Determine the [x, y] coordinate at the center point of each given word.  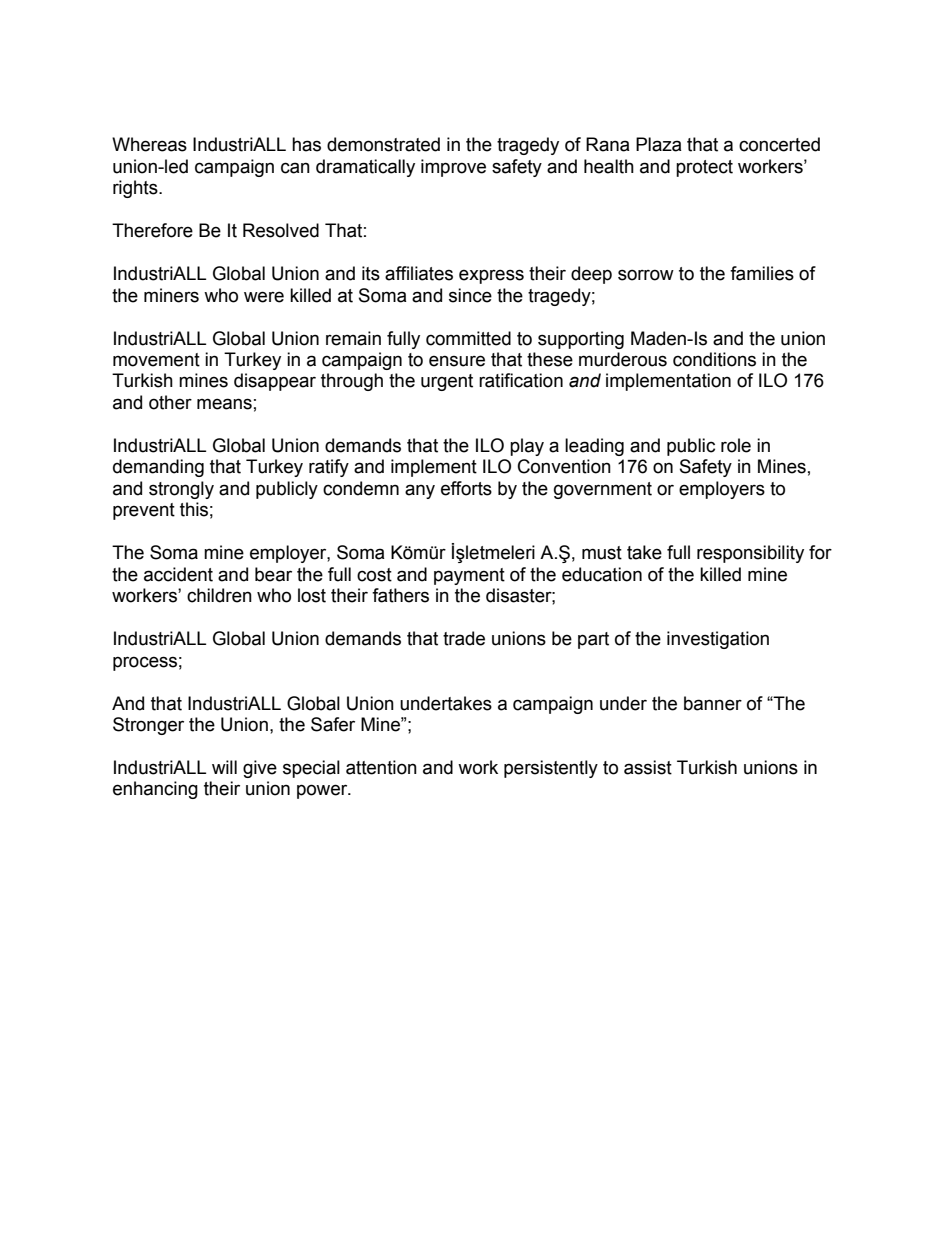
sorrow [646, 275]
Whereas [149, 144]
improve [453, 168]
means [224, 404]
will [224, 767]
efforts [466, 488]
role [736, 445]
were [264, 297]
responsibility [750, 554]
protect [704, 168]
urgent [447, 382]
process [145, 663]
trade [464, 638]
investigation [718, 640]
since [470, 295]
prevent [144, 511]
